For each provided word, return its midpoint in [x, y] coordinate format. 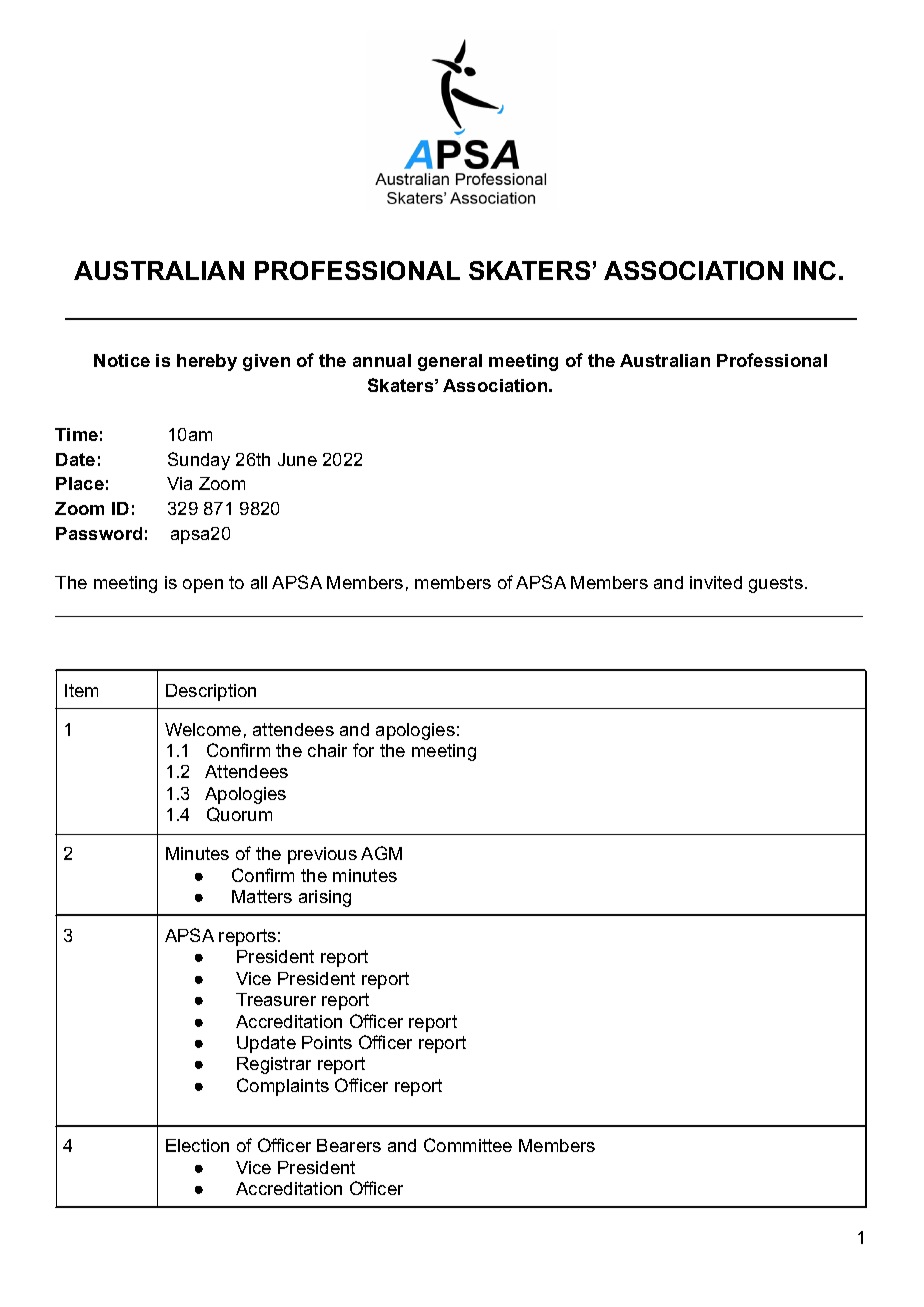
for [363, 750]
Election [197, 1145]
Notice [122, 360]
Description [211, 692]
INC [815, 270]
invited [716, 582]
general [450, 362]
